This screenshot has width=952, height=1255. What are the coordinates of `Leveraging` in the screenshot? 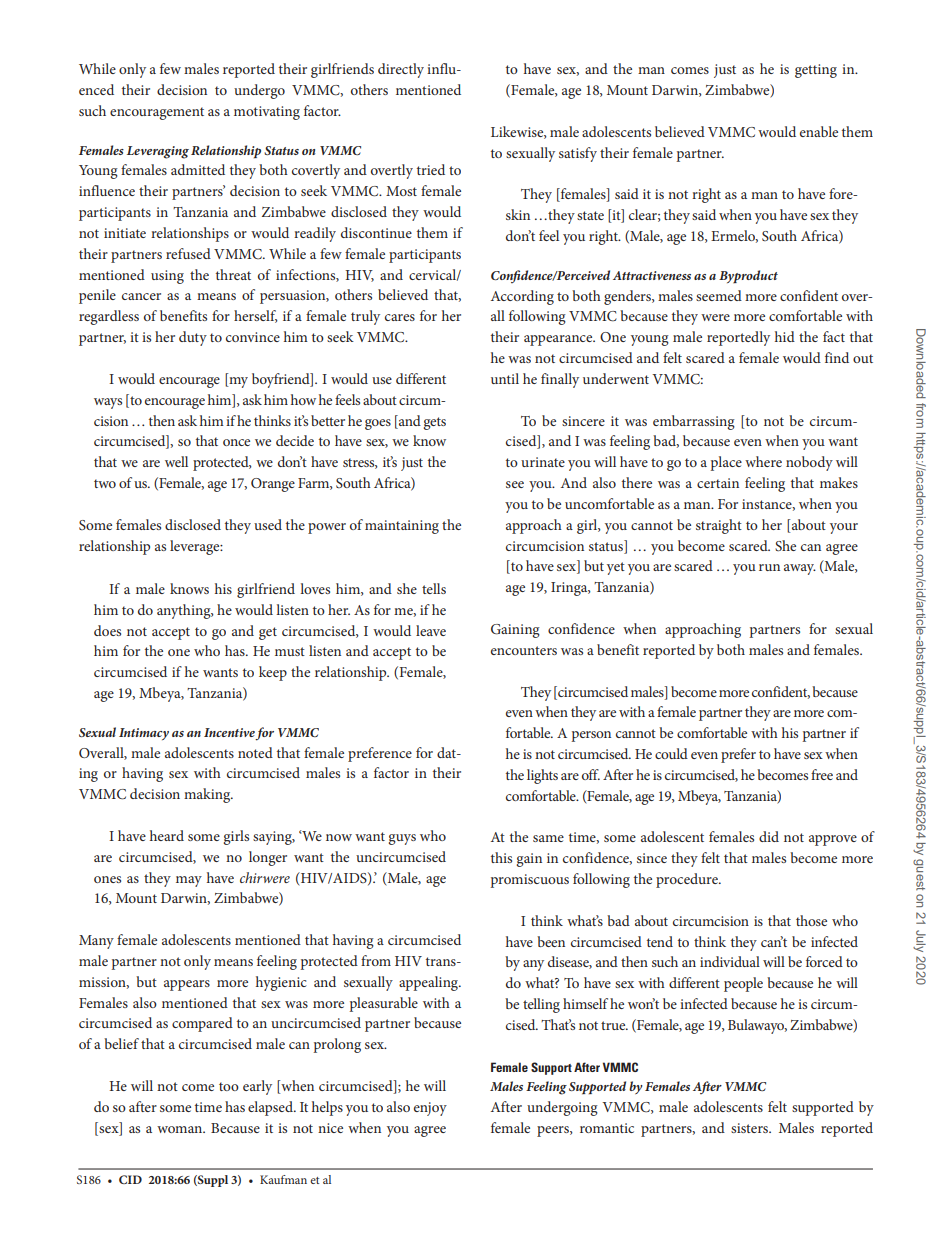 It's located at (158, 152).
